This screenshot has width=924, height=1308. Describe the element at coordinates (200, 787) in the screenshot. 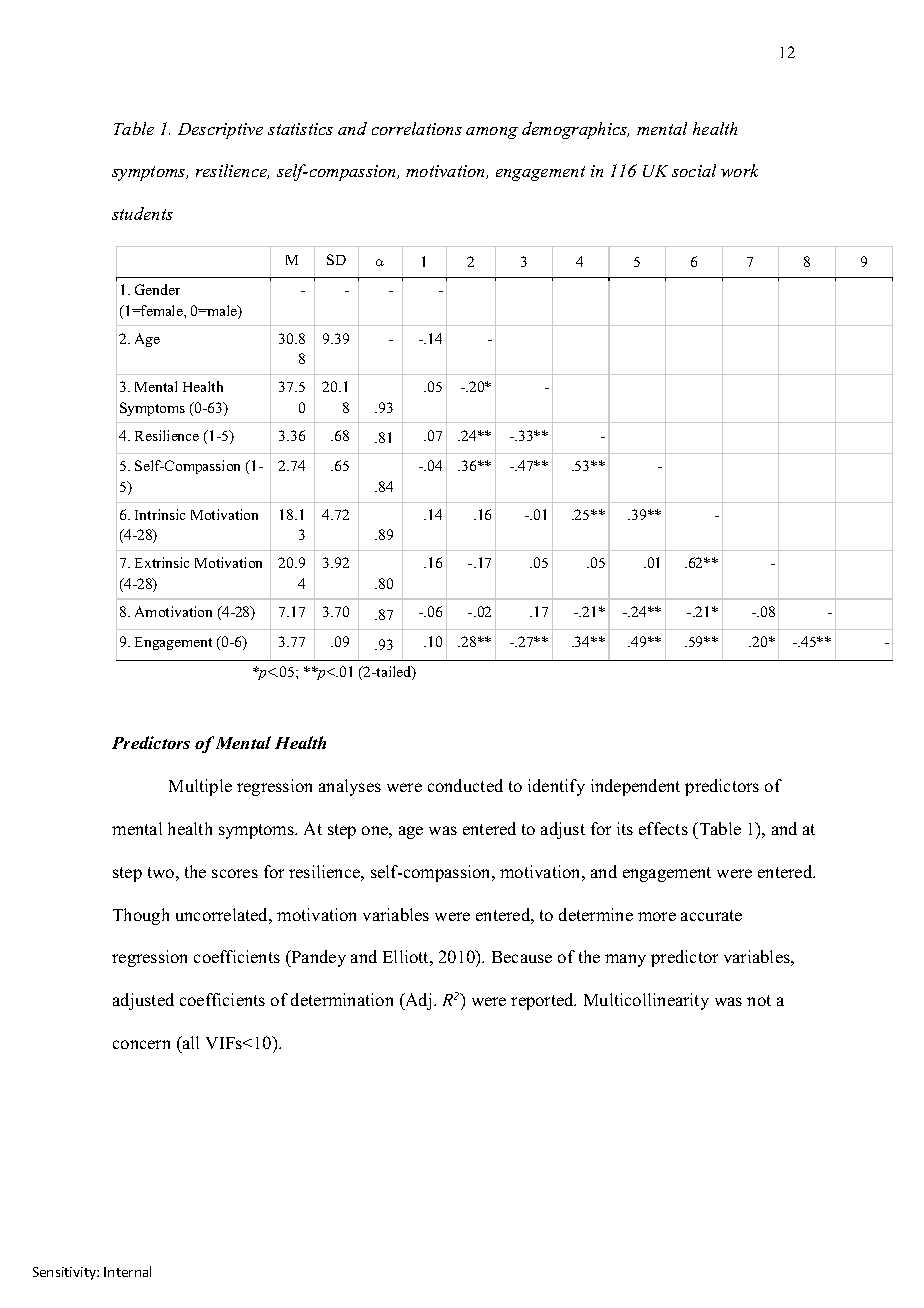

I see `Multiple` at that location.
